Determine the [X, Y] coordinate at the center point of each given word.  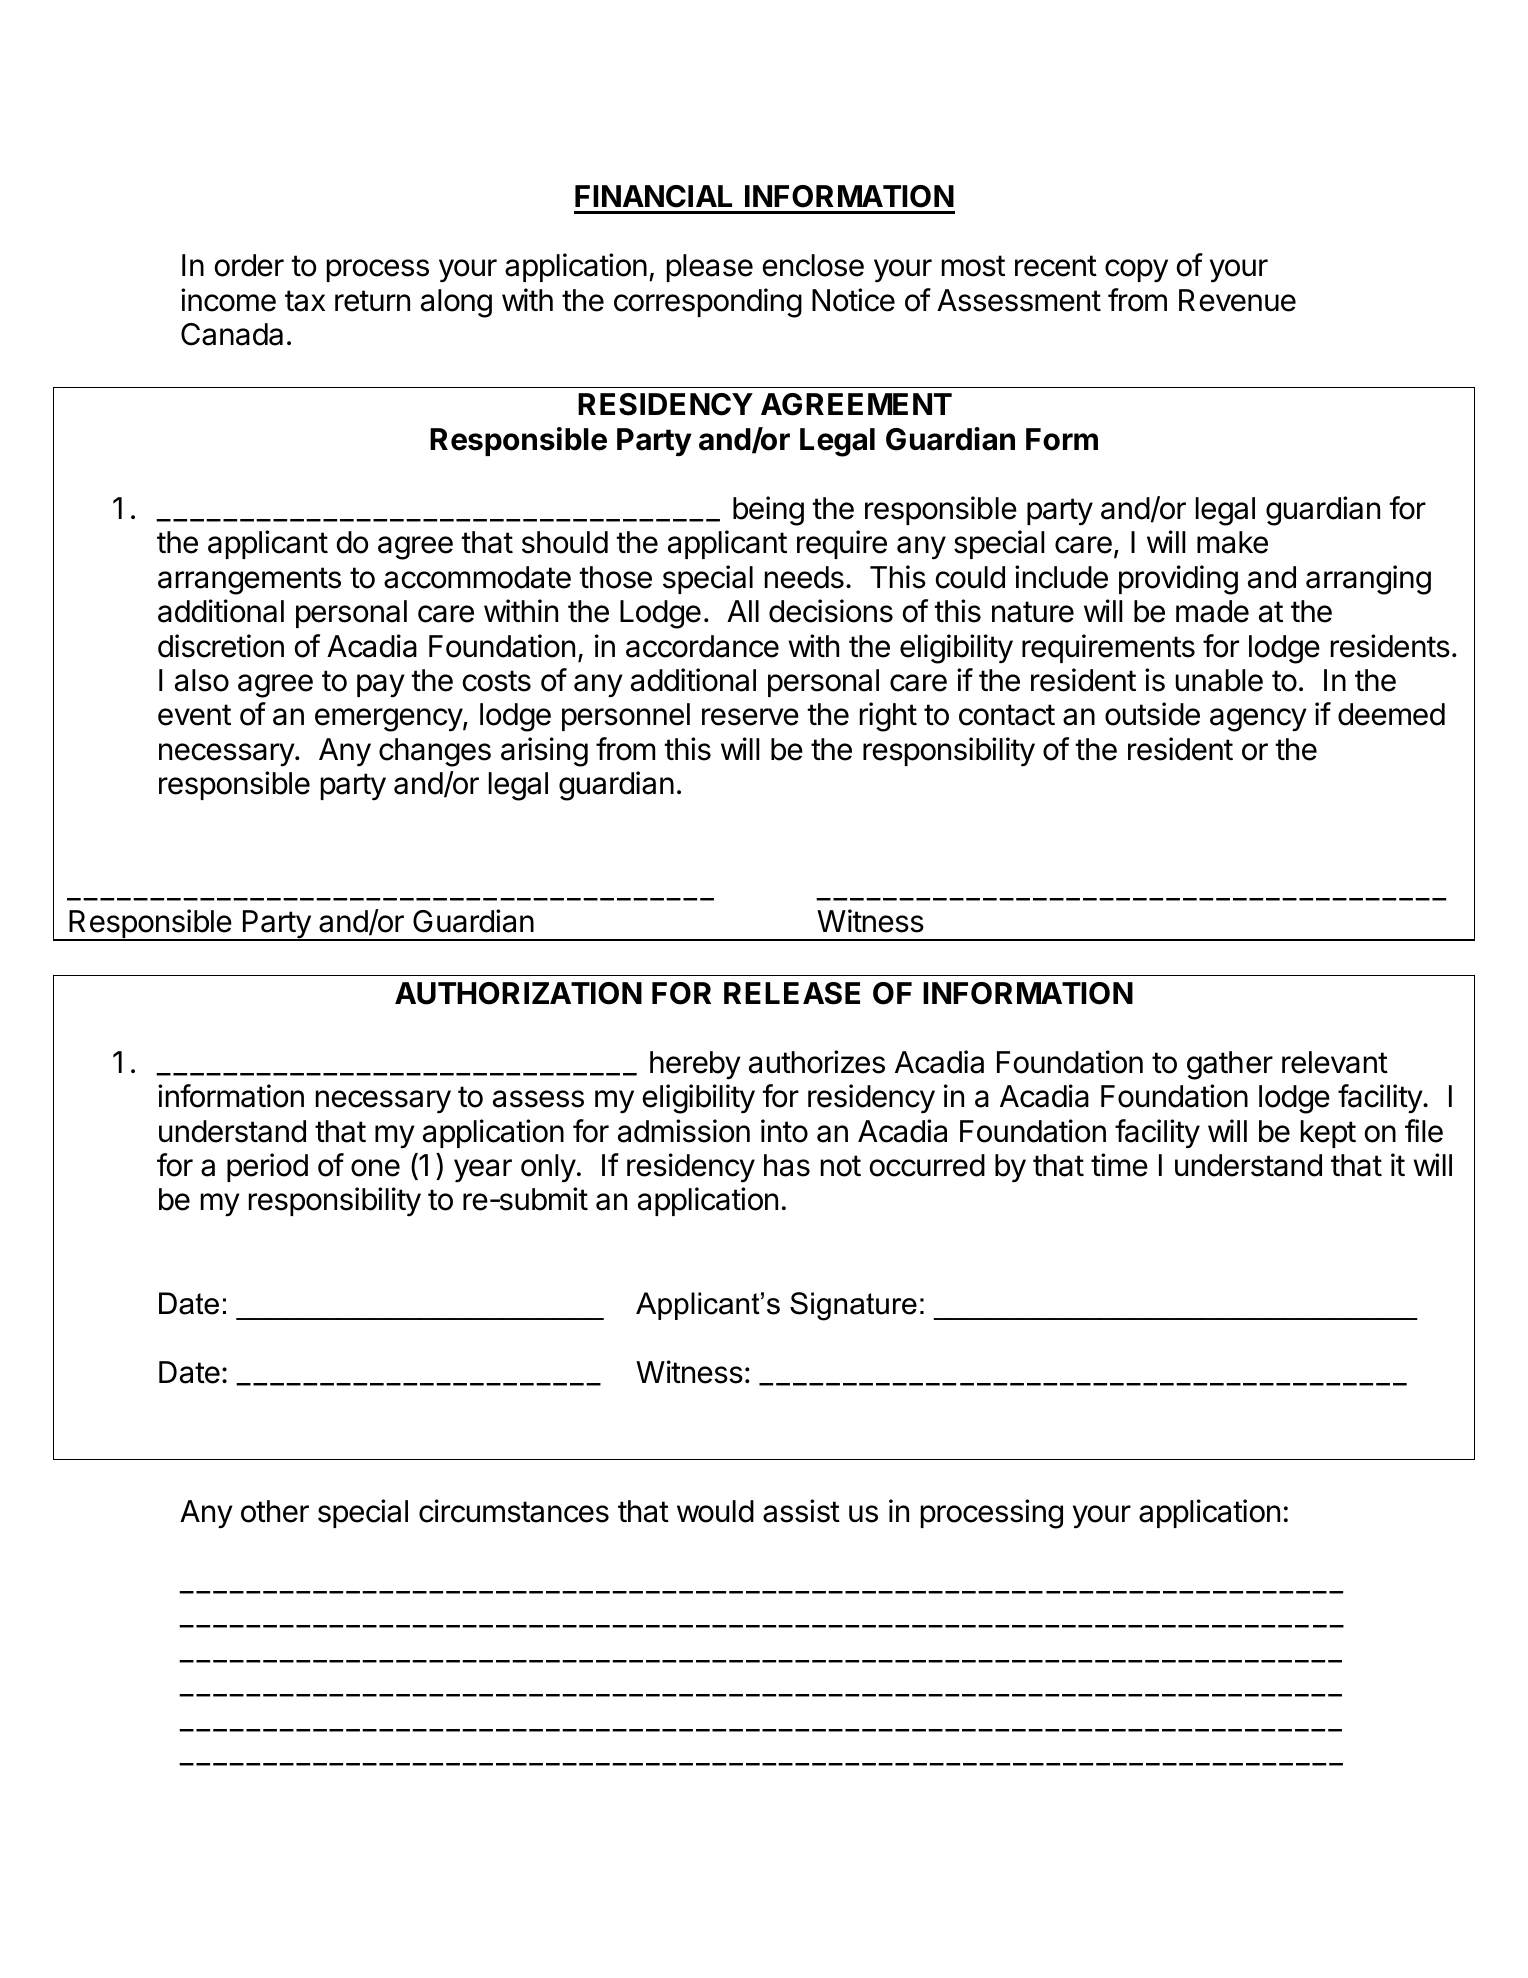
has [787, 1165]
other [275, 1511]
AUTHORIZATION [518, 993]
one [375, 1168]
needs [804, 577]
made [1212, 611]
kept [1328, 1134]
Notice [853, 300]
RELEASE [792, 993]
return [372, 301]
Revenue [1237, 300]
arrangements [249, 581]
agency [1258, 720]
